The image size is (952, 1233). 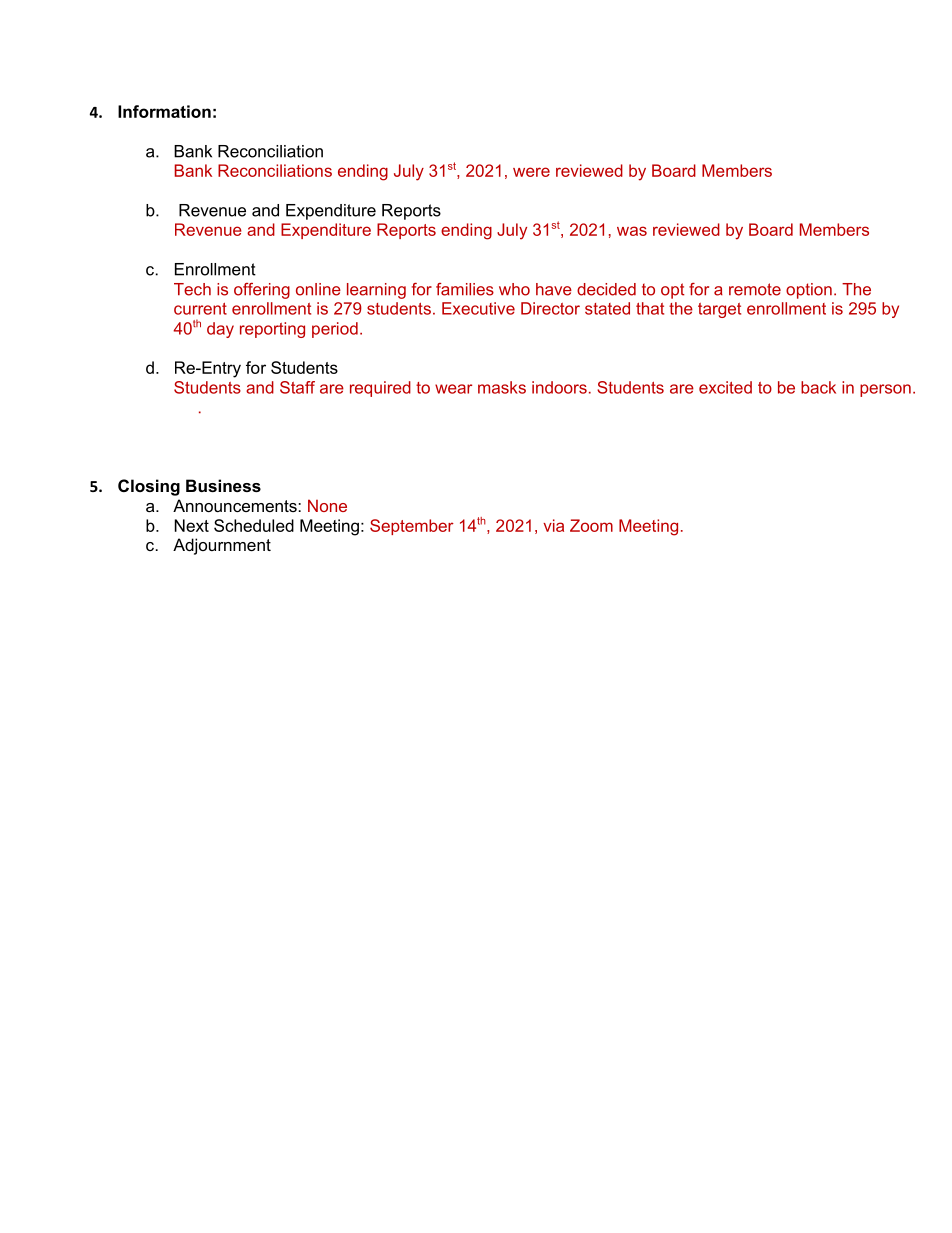 What do you see at coordinates (254, 525) in the screenshot?
I see `Scheduled` at bounding box center [254, 525].
